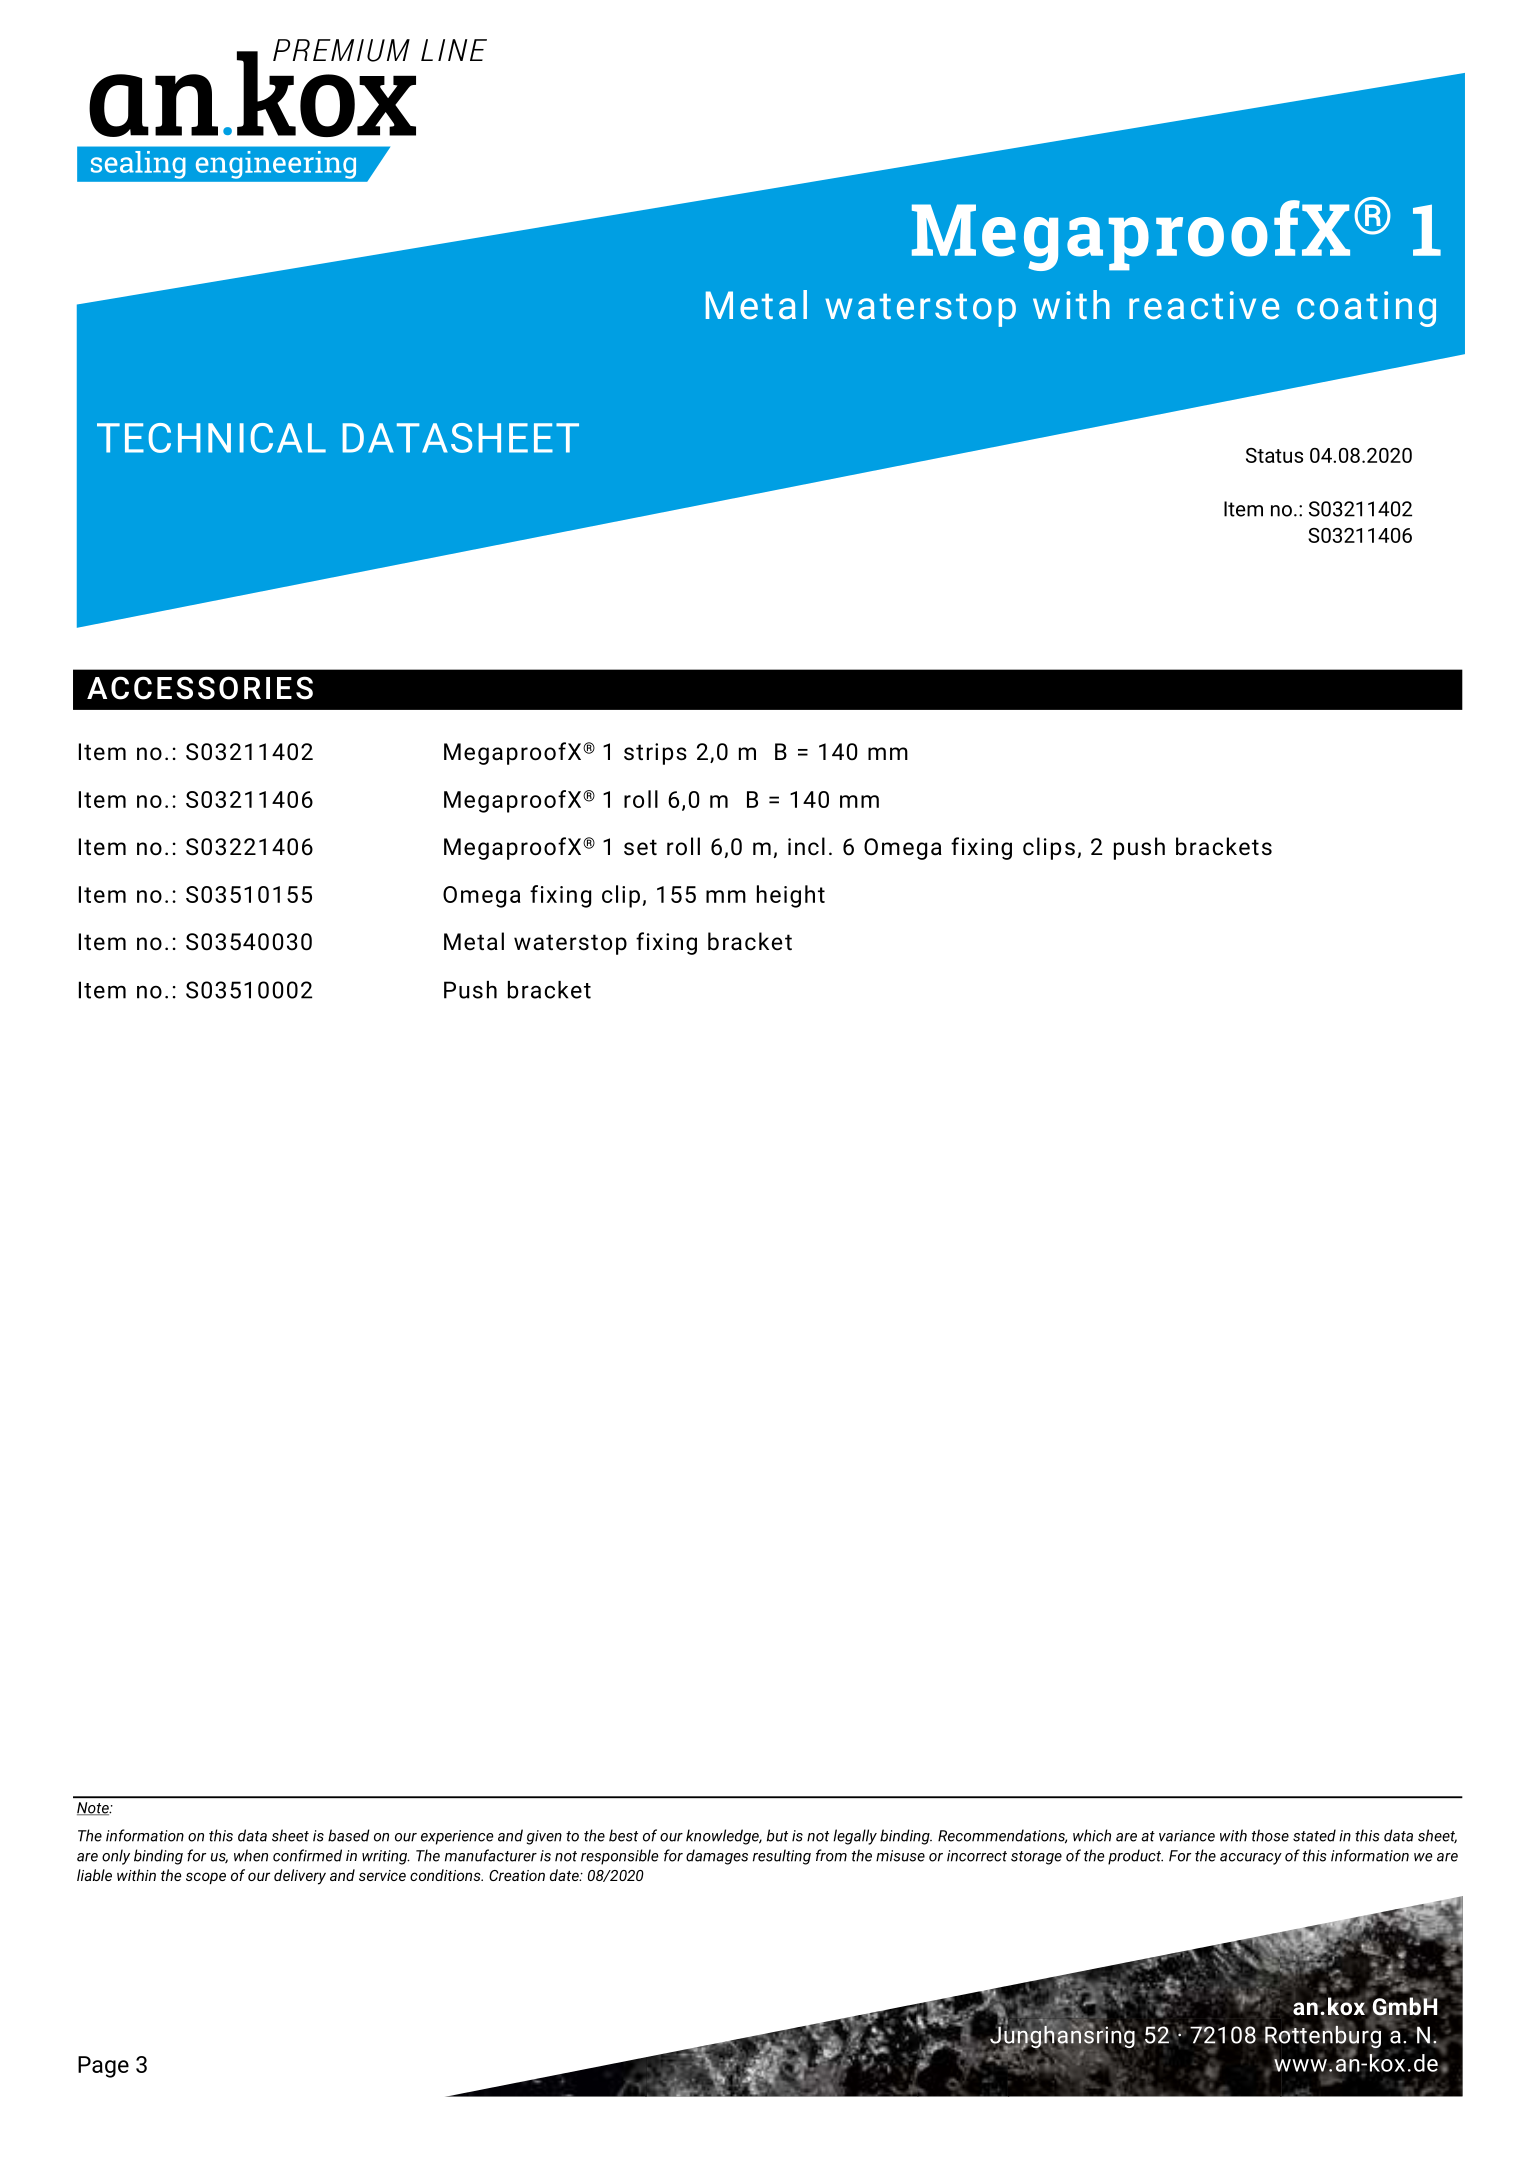 The height and width of the document is (2170, 1535). I want to click on Status, so click(1274, 455).
